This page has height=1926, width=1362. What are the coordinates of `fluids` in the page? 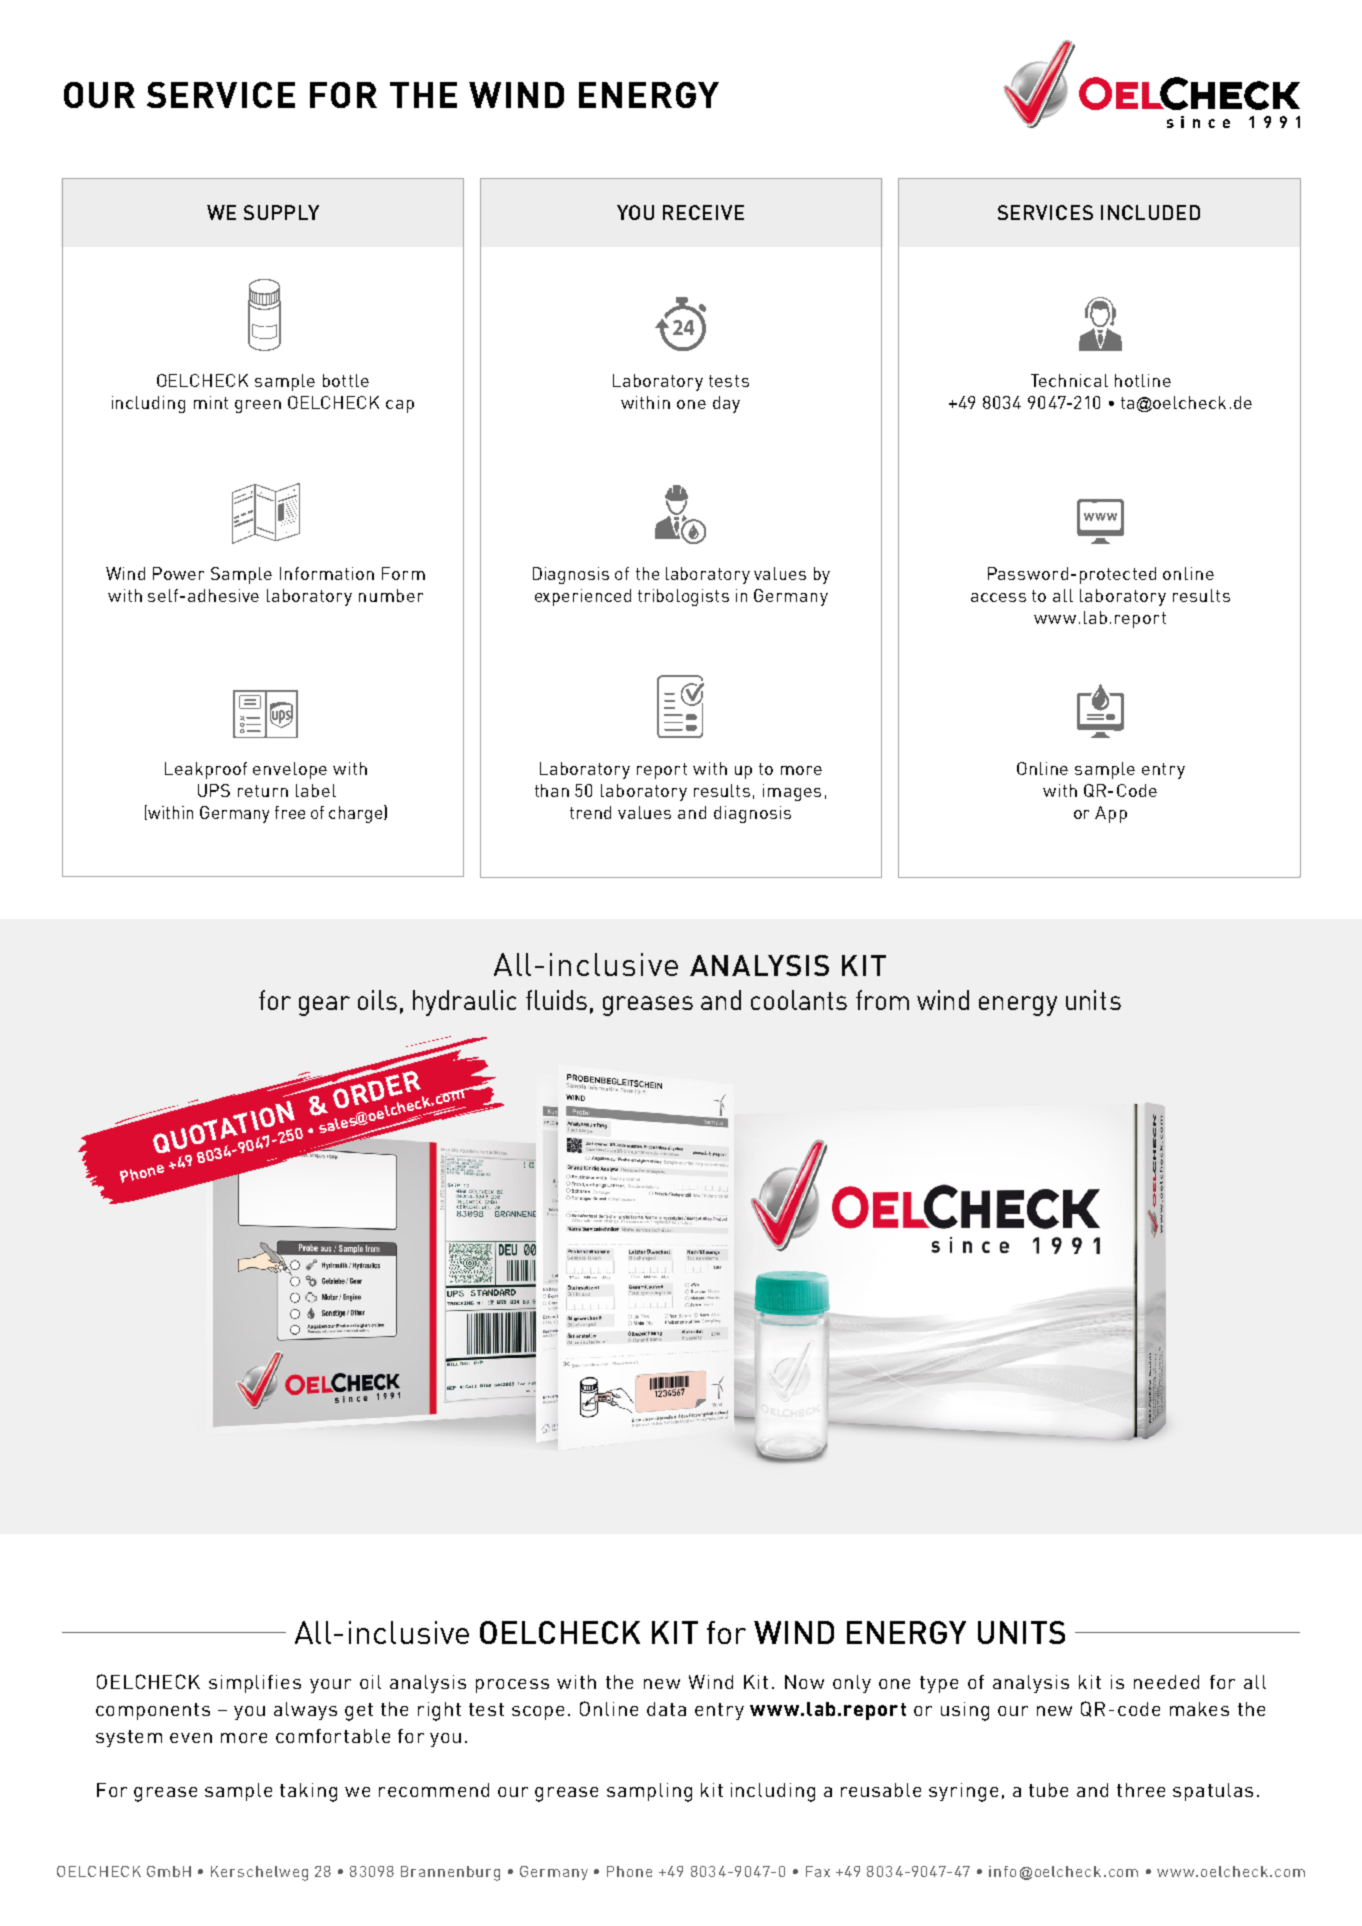 It's located at (556, 1000).
